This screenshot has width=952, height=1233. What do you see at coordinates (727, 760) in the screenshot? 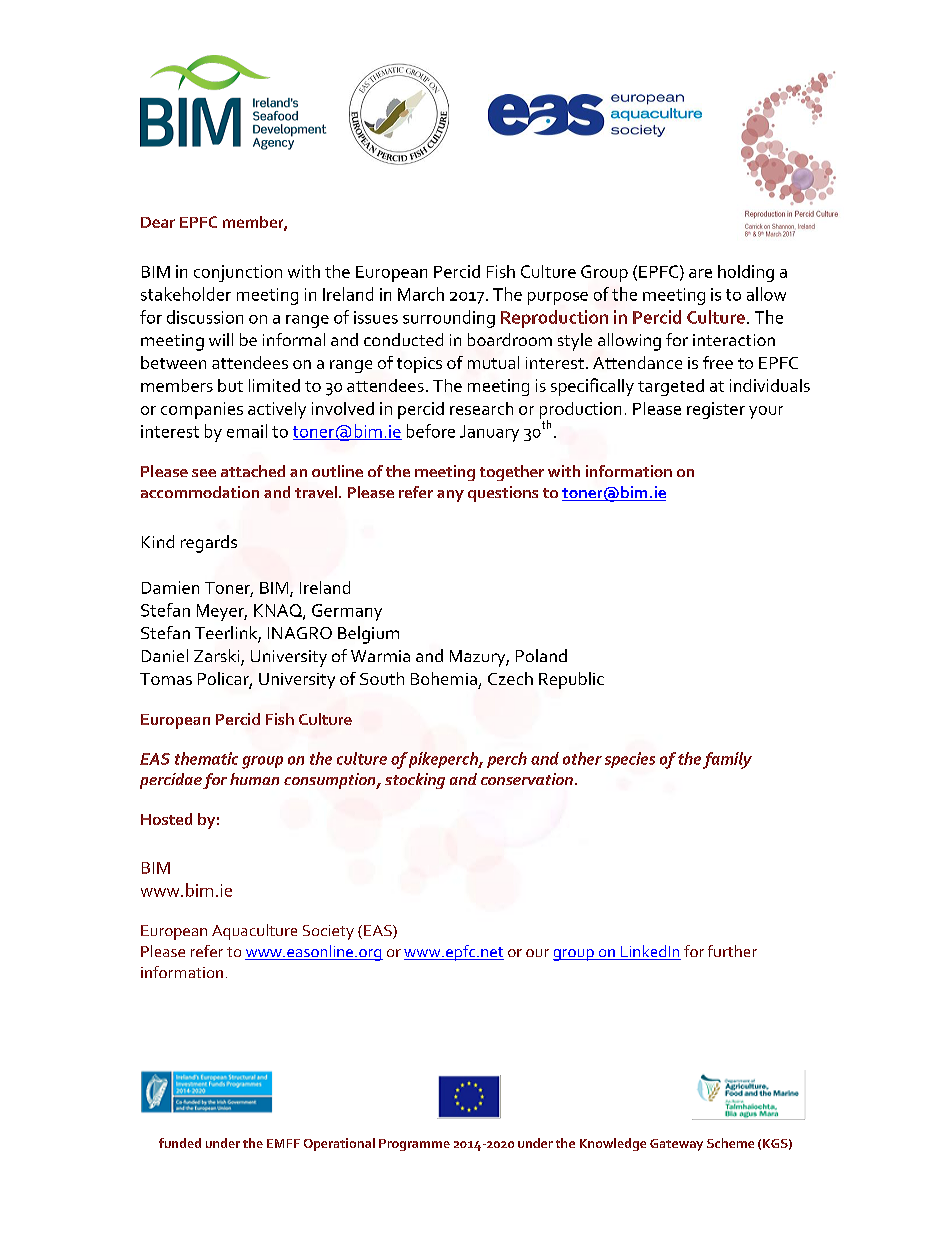
I see `family` at bounding box center [727, 760].
